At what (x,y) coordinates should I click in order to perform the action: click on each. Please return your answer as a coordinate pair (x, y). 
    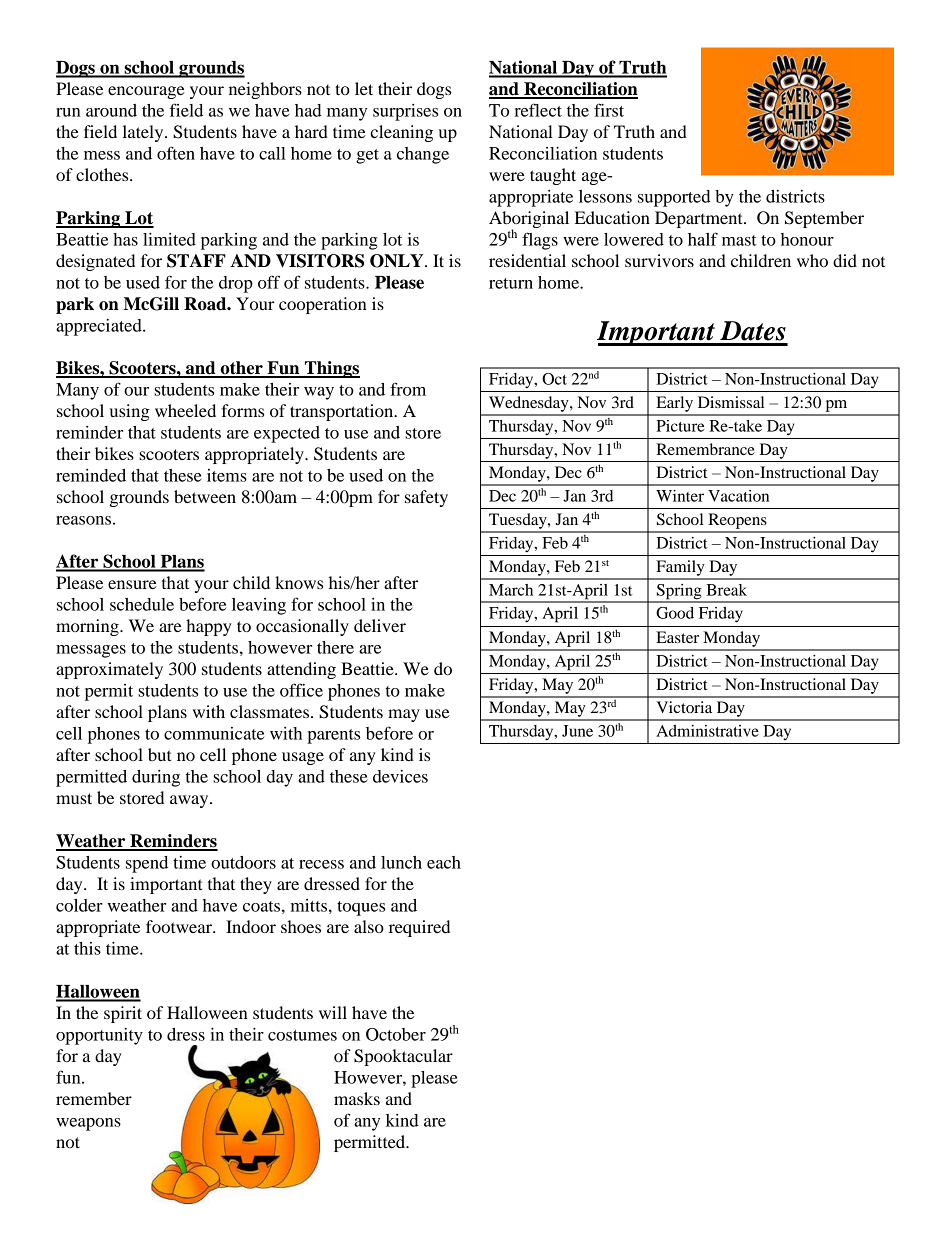
    Looking at the image, I should click on (444, 862).
